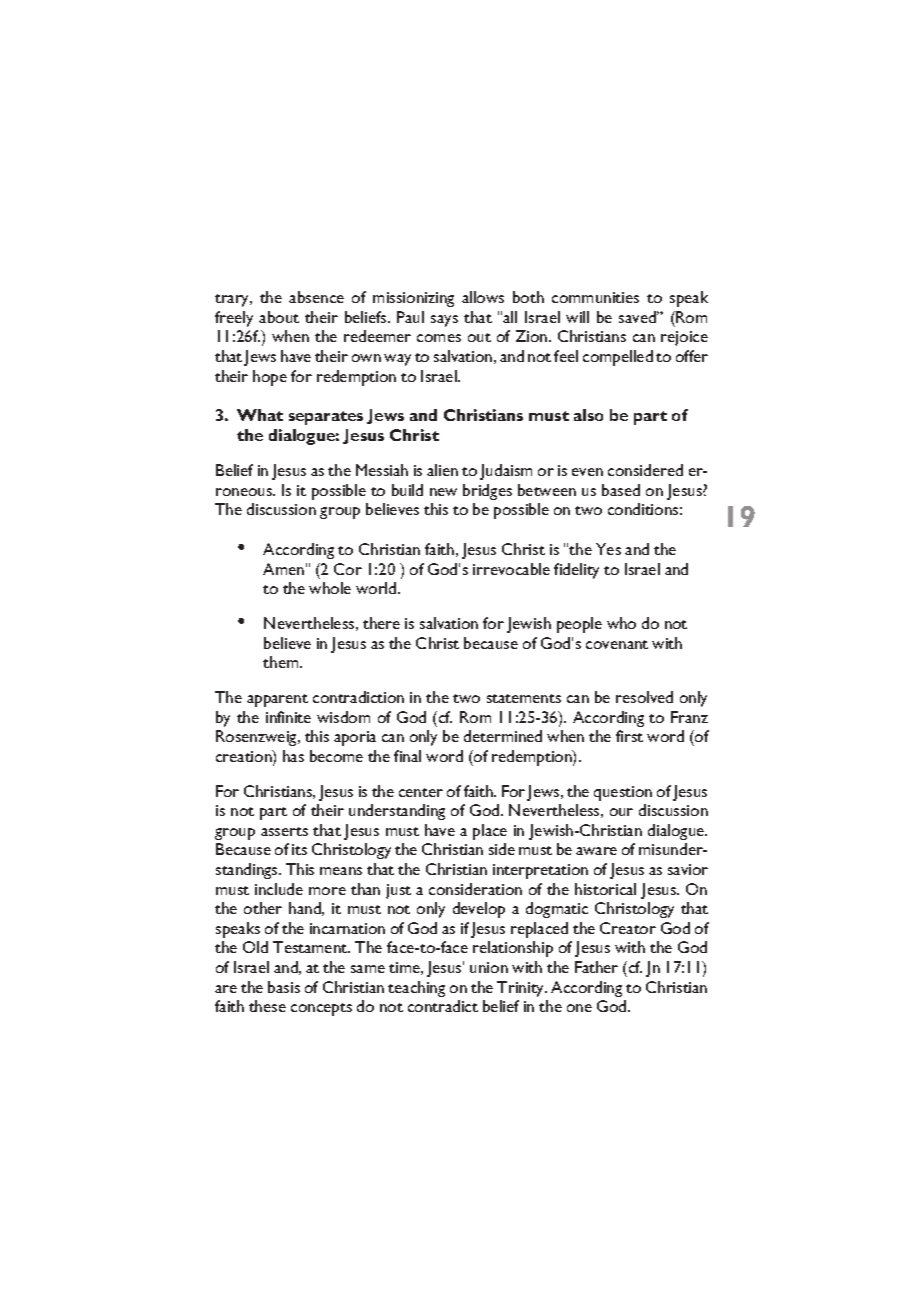  Describe the element at coordinates (284, 987) in the document. I see `basis` at that location.
